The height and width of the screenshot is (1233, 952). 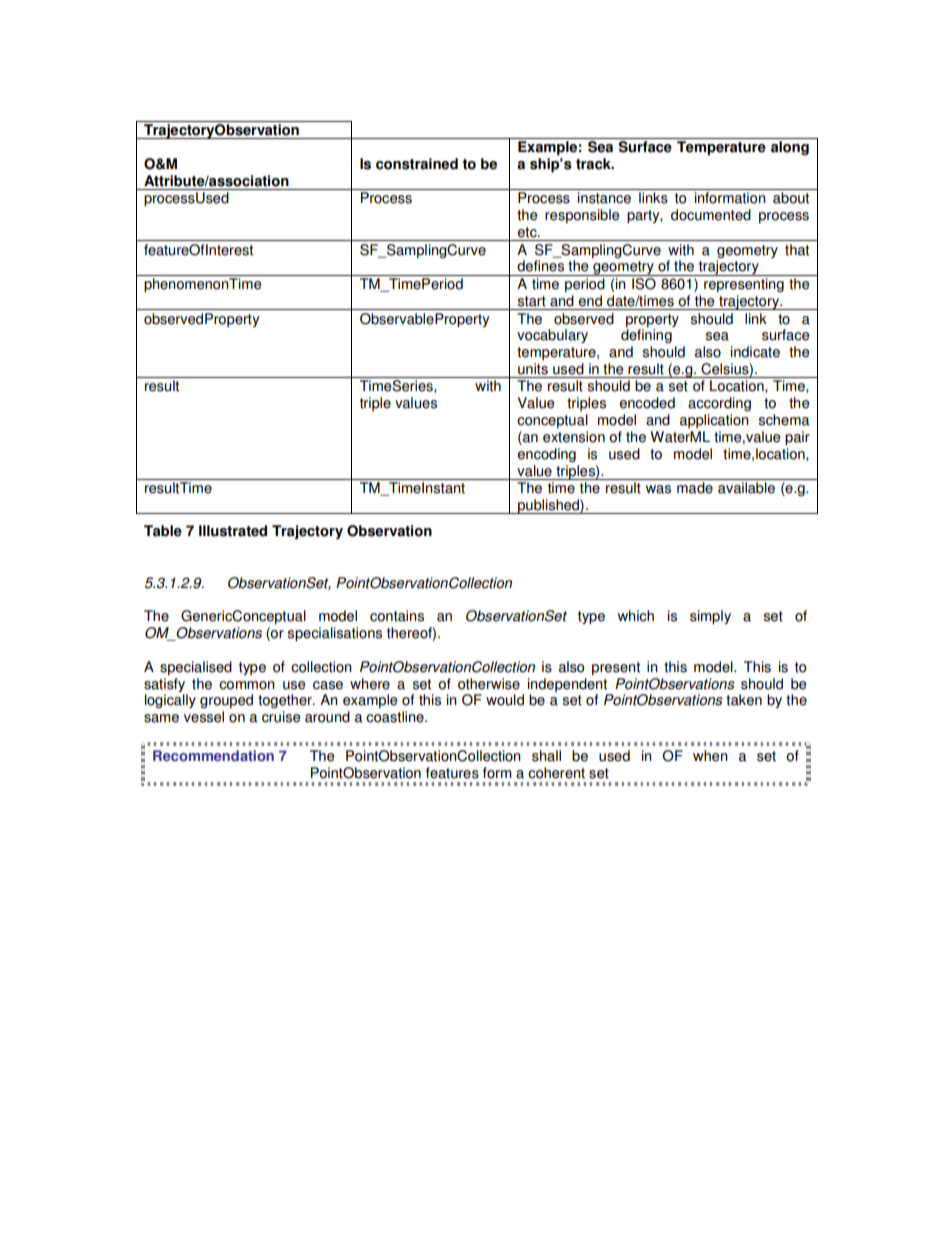 What do you see at coordinates (452, 773) in the screenshot?
I see `features` at bounding box center [452, 773].
